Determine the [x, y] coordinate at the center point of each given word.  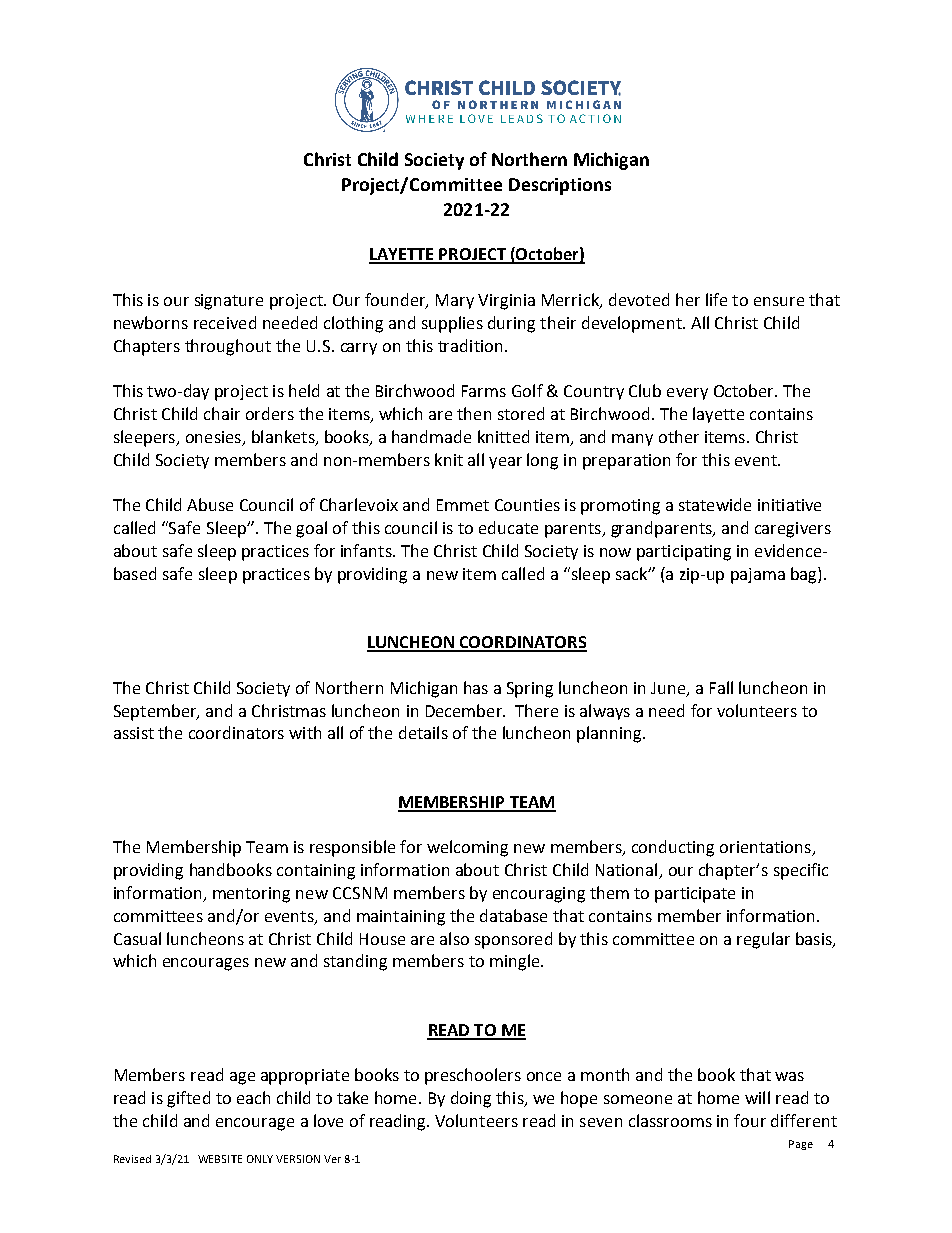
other [679, 436]
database [513, 915]
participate [695, 895]
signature [229, 302]
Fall [721, 687]
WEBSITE [220, 1159]
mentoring [251, 895]
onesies [213, 437]
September [156, 712]
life [716, 299]
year [505, 463]
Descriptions [560, 186]
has [476, 687]
